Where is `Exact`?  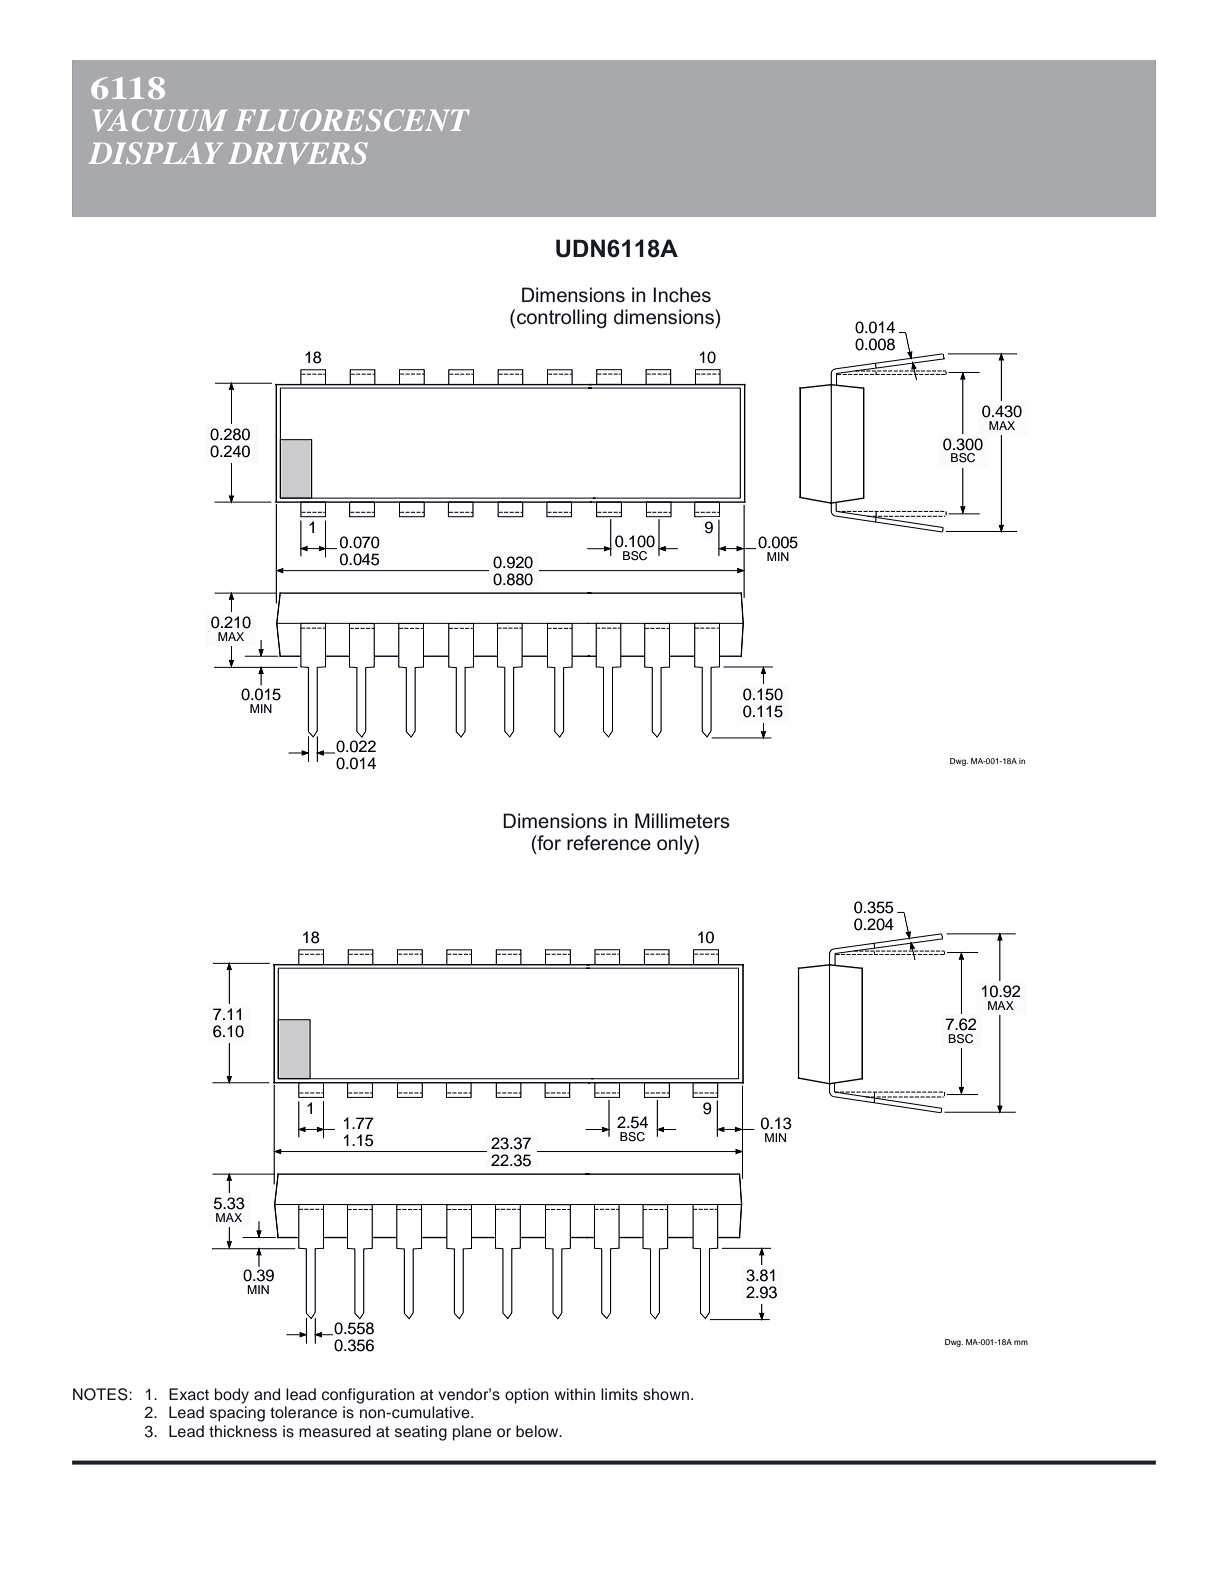 Exact is located at coordinates (189, 1394).
